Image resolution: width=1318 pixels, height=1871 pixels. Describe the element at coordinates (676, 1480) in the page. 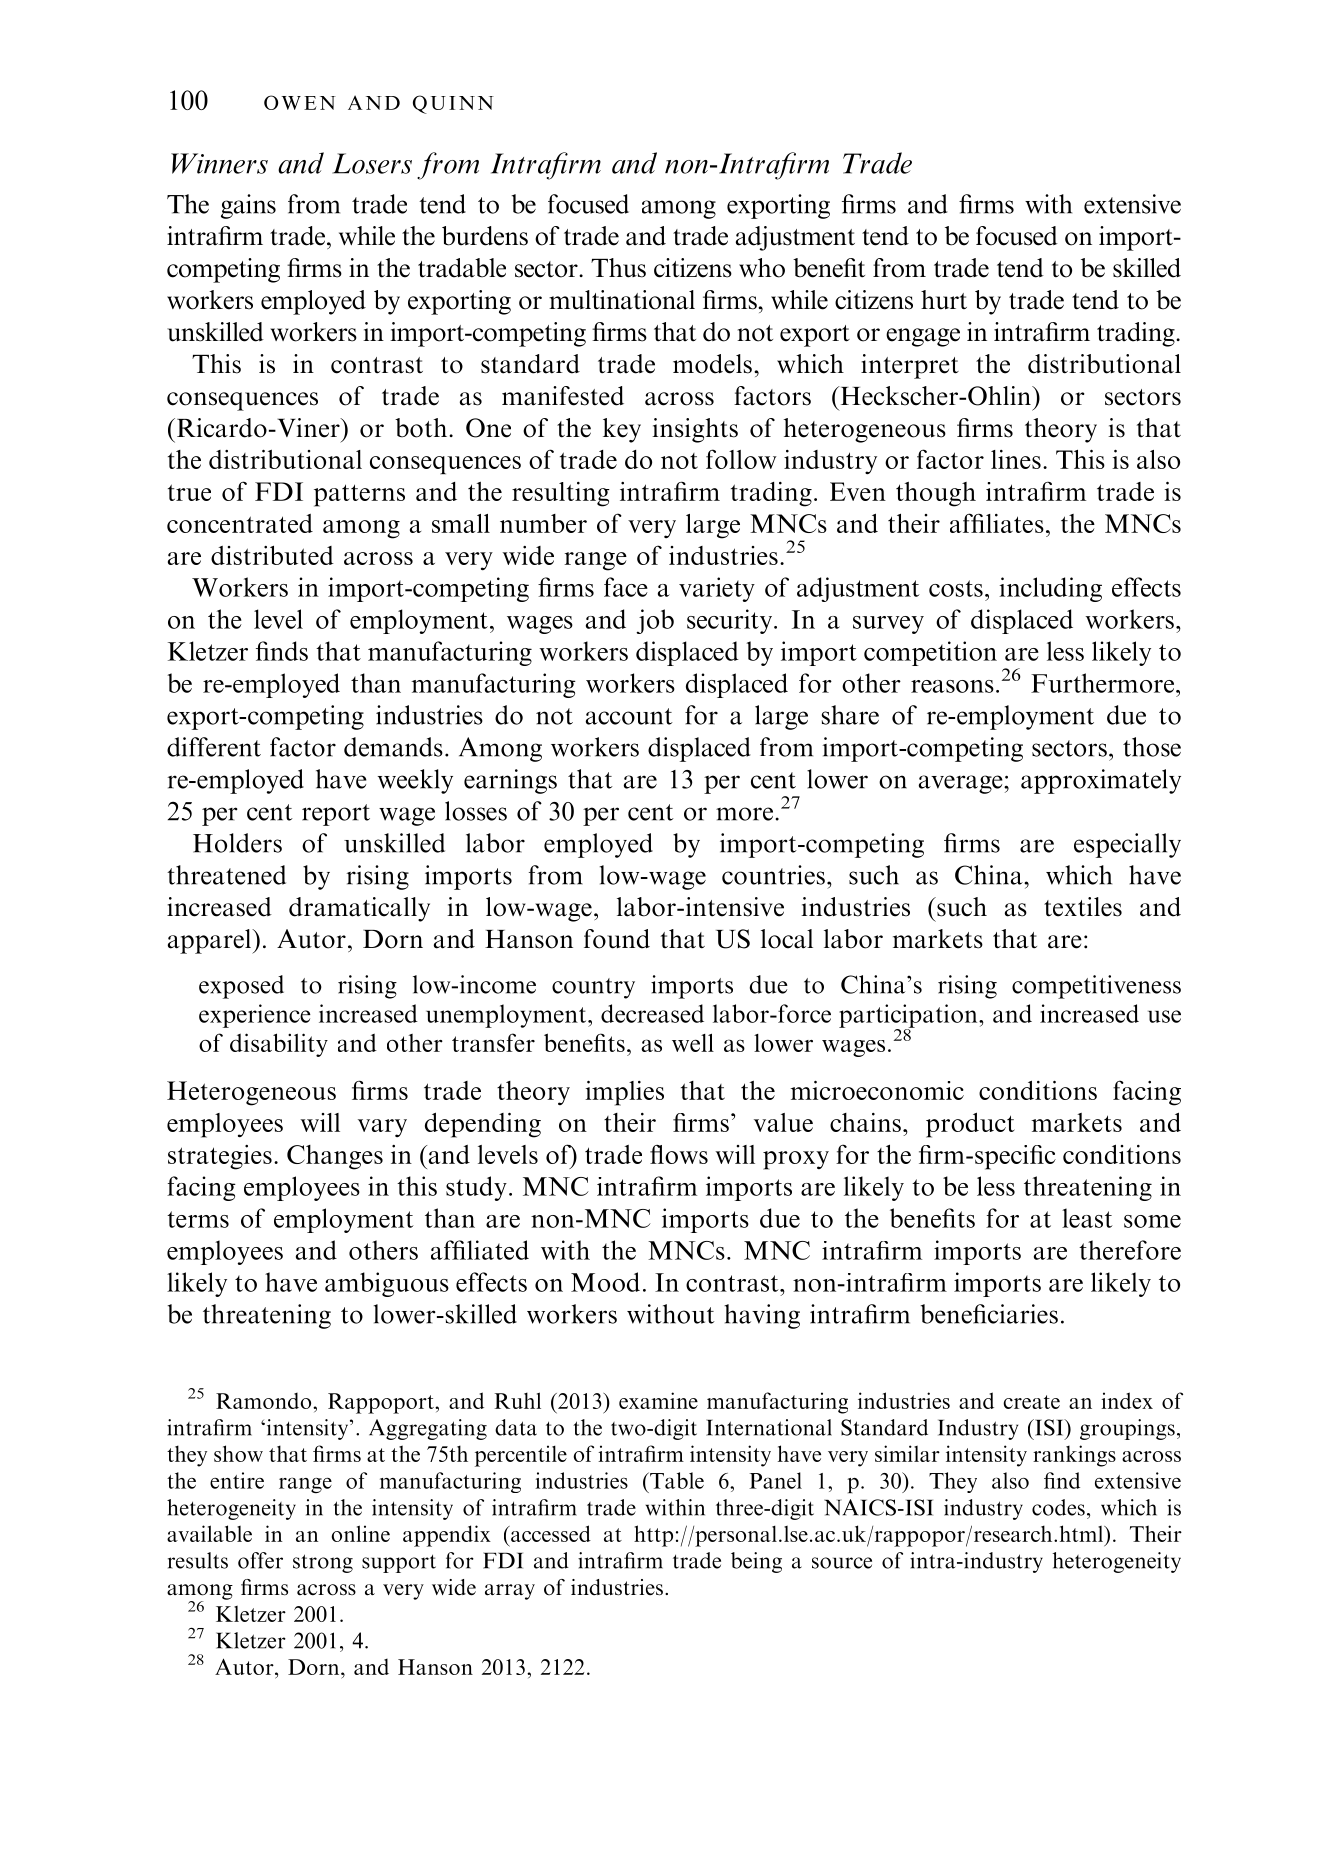

I see `Table` at that location.
